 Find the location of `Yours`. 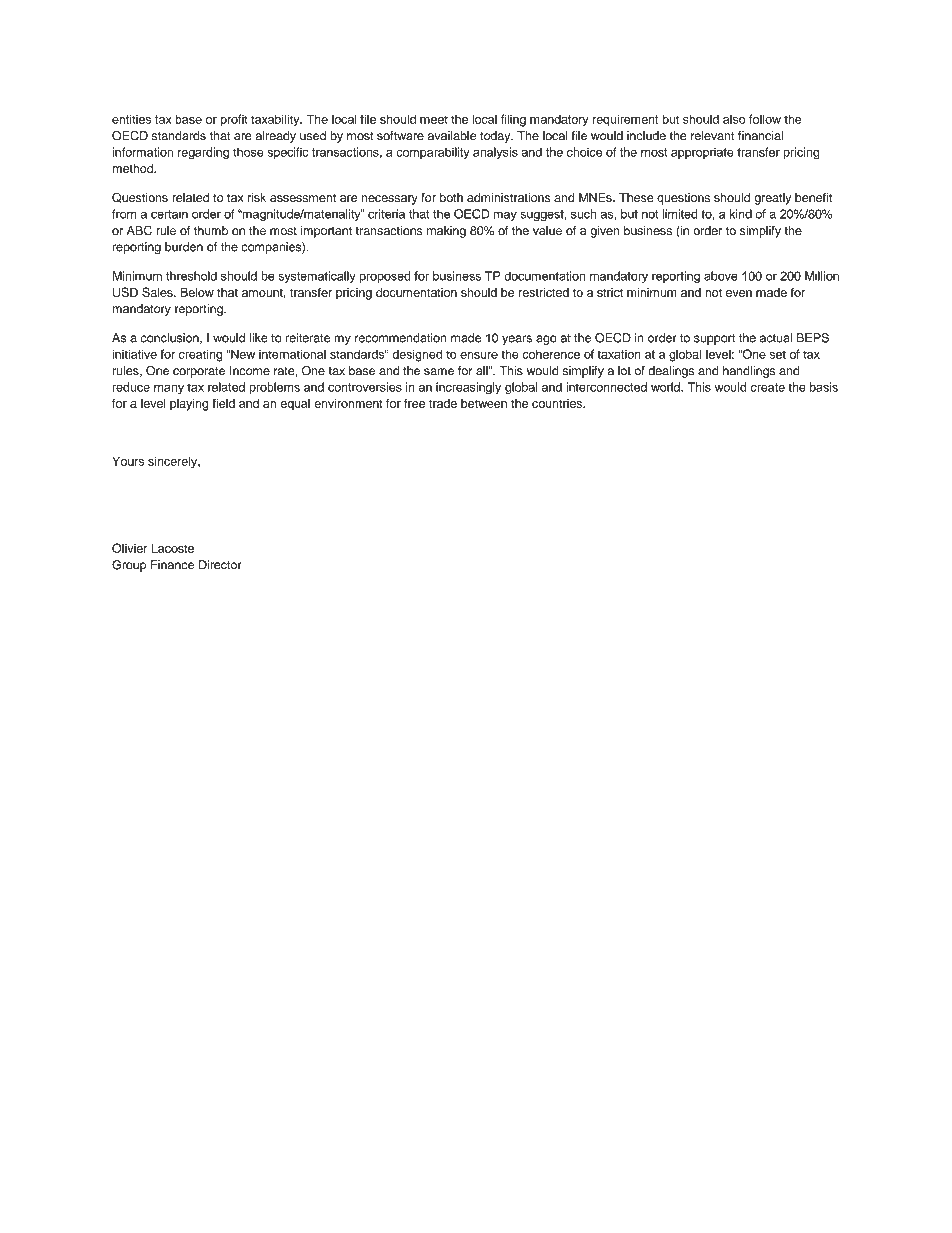

Yours is located at coordinates (128, 461).
